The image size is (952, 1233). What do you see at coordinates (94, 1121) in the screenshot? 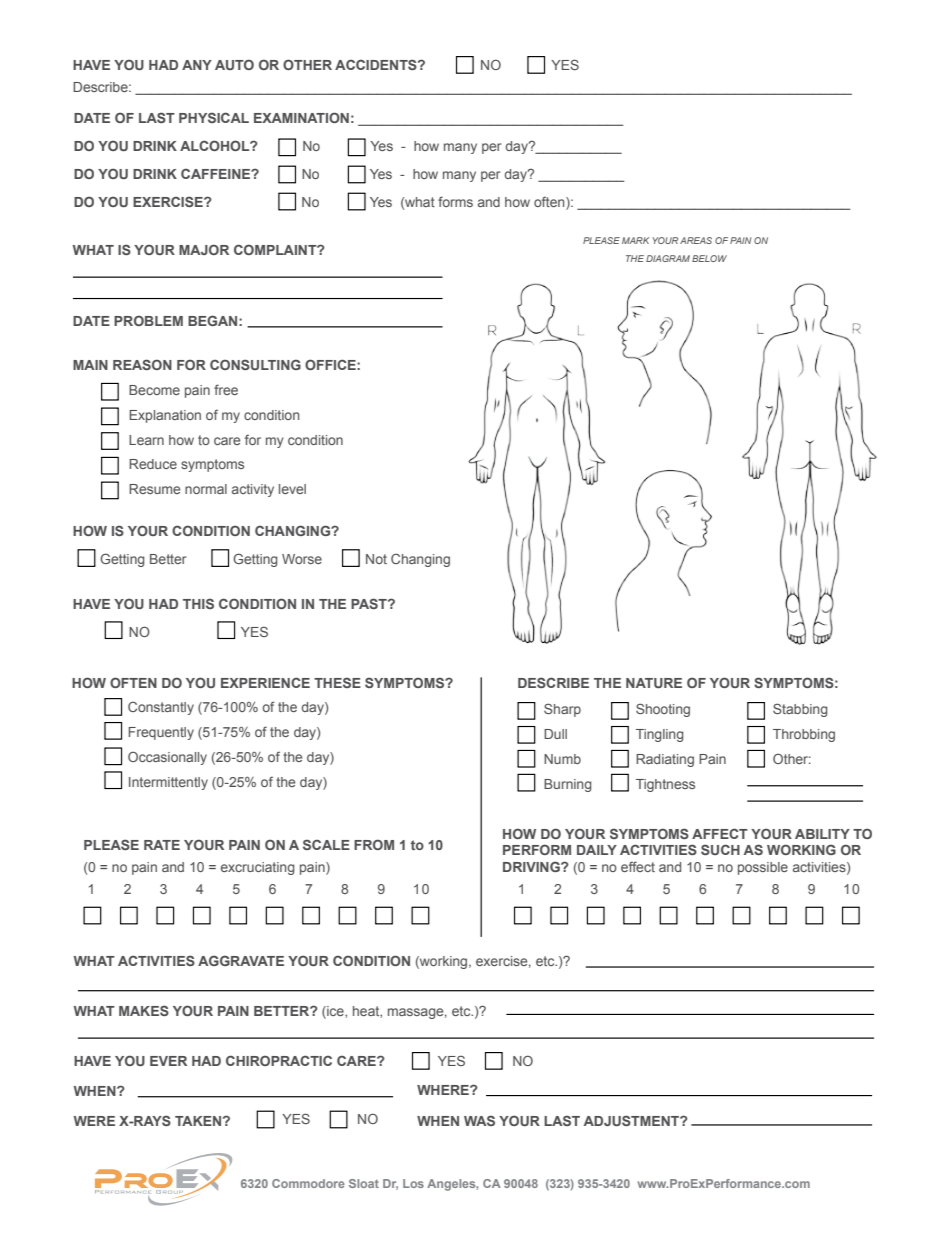
I see `WERE` at bounding box center [94, 1121].
